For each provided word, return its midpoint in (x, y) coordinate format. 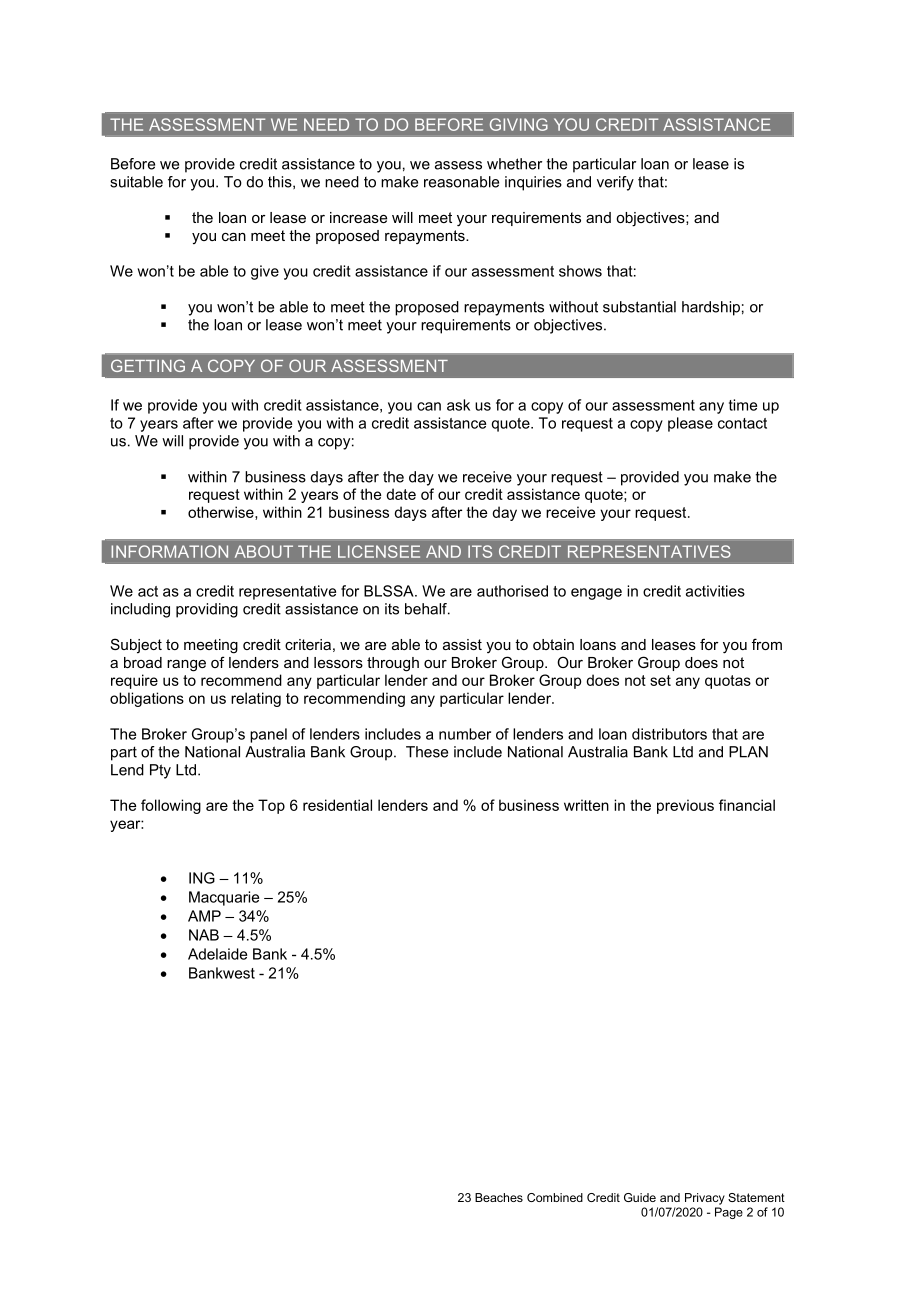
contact (742, 423)
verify (615, 183)
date (401, 494)
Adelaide (217, 954)
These (427, 752)
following (171, 806)
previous (685, 806)
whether (514, 164)
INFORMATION (169, 551)
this (281, 182)
